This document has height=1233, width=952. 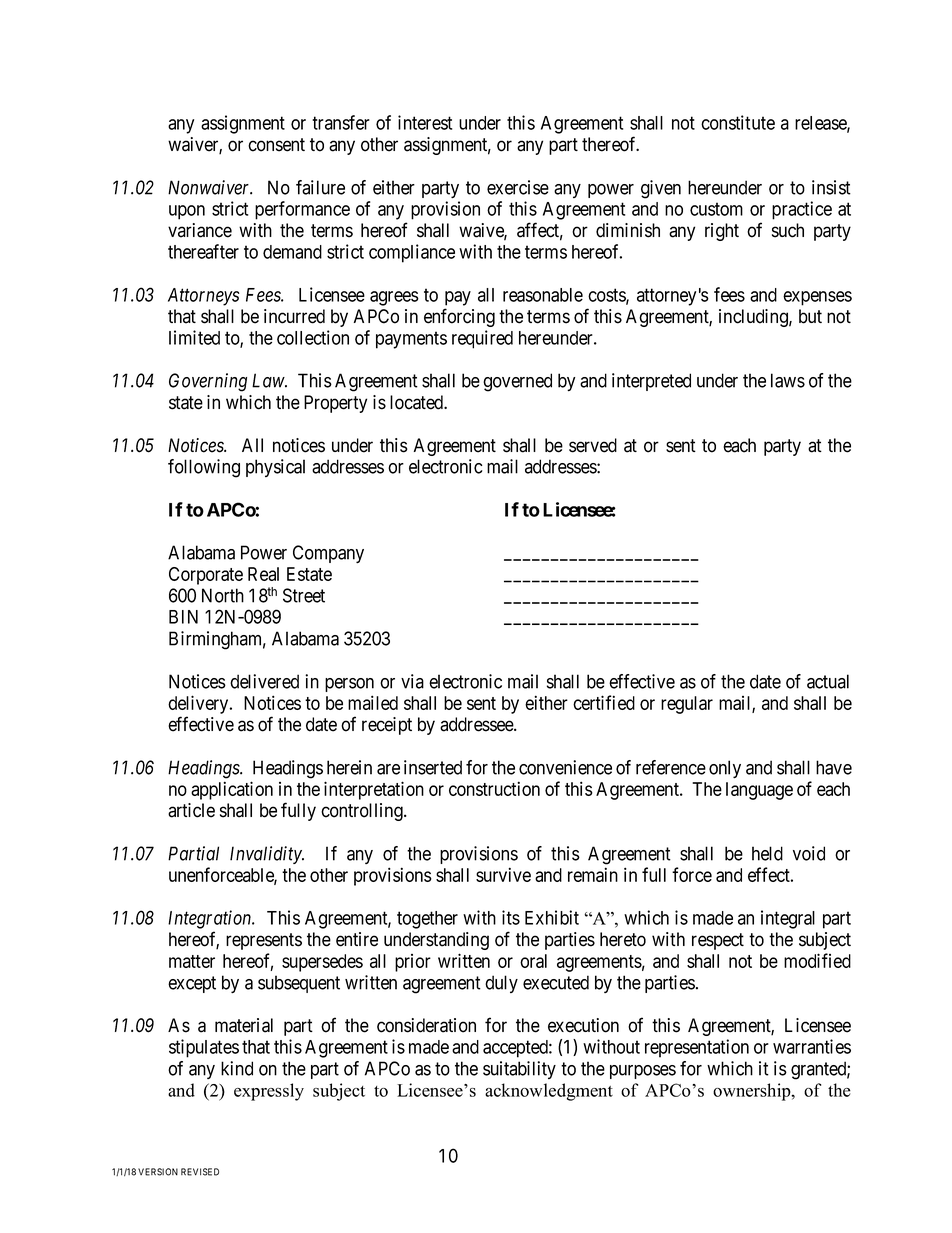 What do you see at coordinates (494, 788) in the document?
I see `construction` at bounding box center [494, 788].
